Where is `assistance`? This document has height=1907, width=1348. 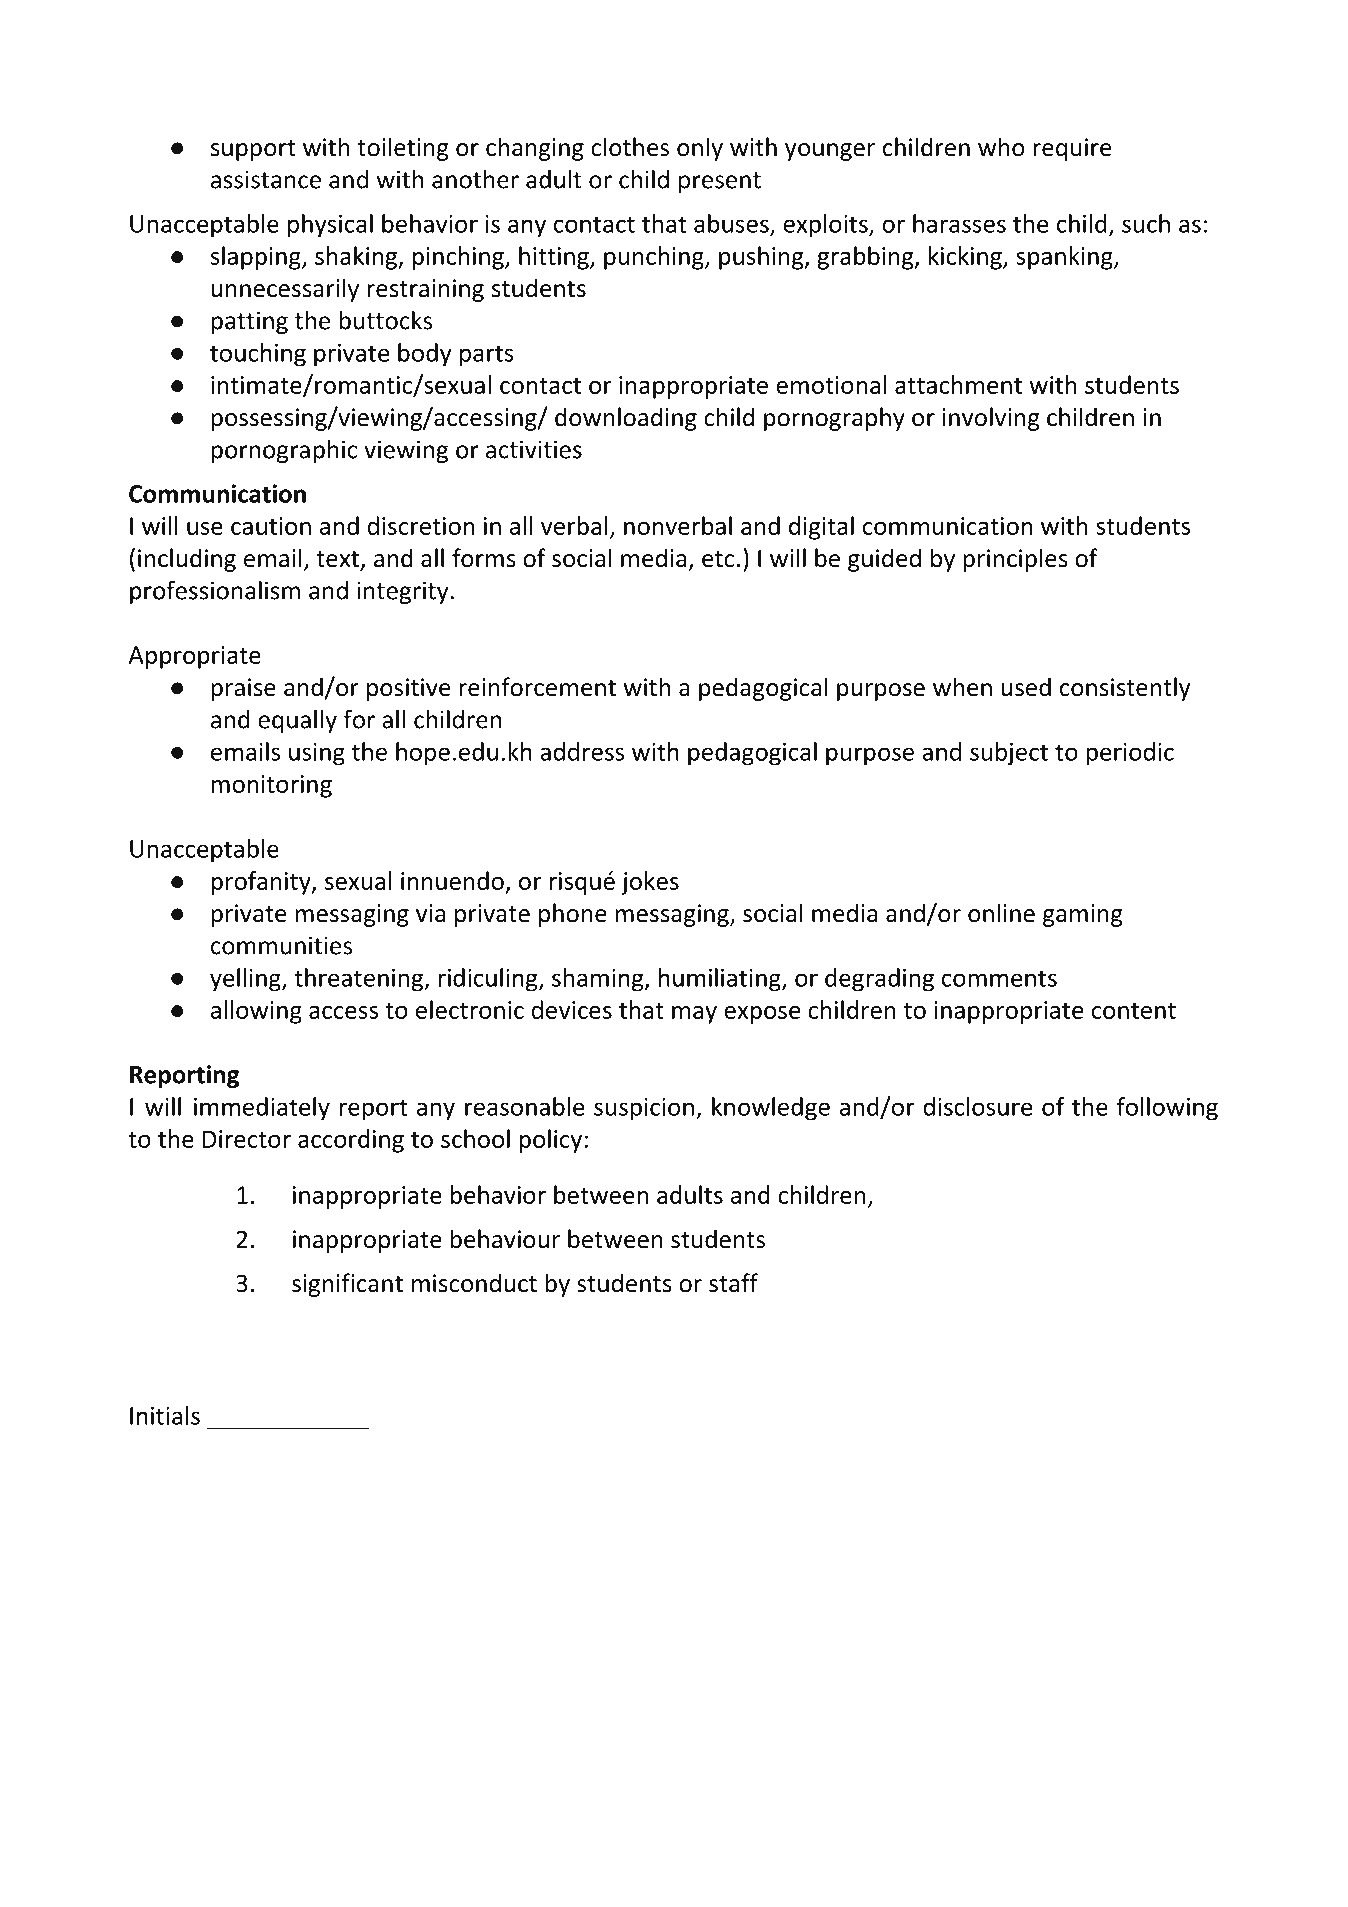 assistance is located at coordinates (266, 179).
